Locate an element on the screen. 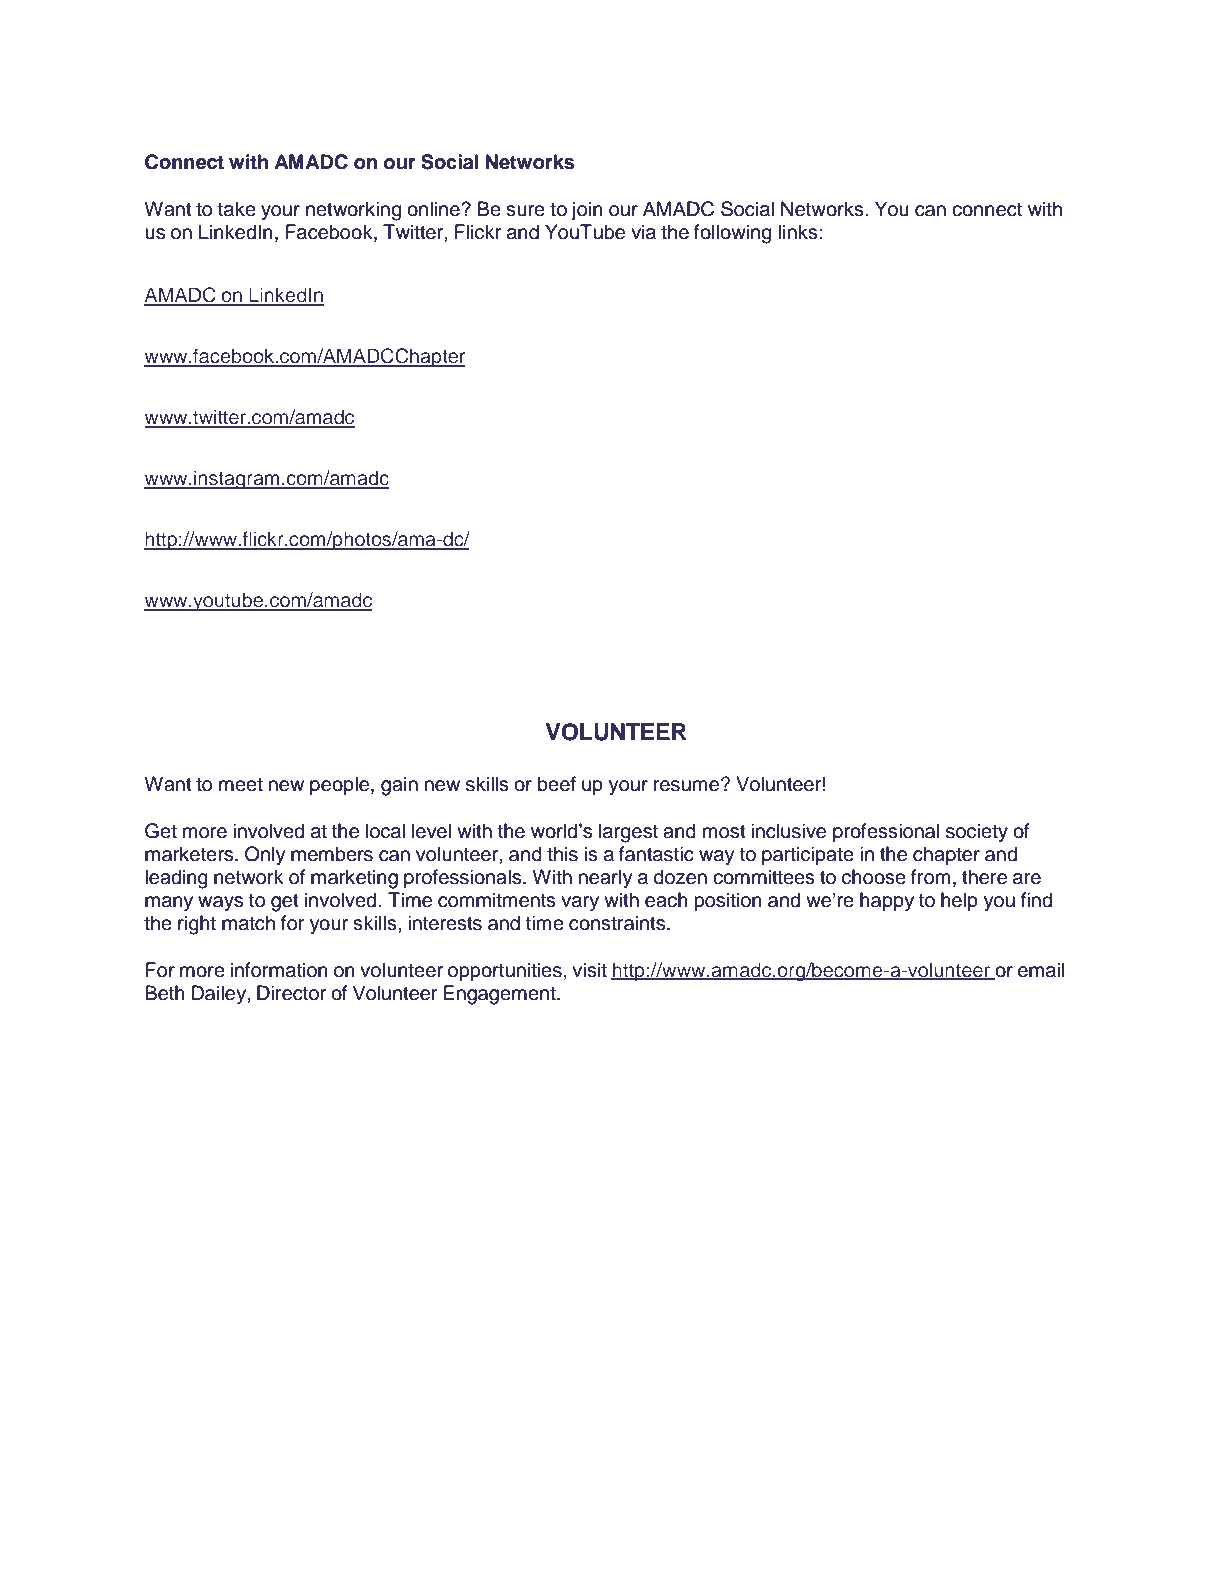  via is located at coordinates (643, 232).
